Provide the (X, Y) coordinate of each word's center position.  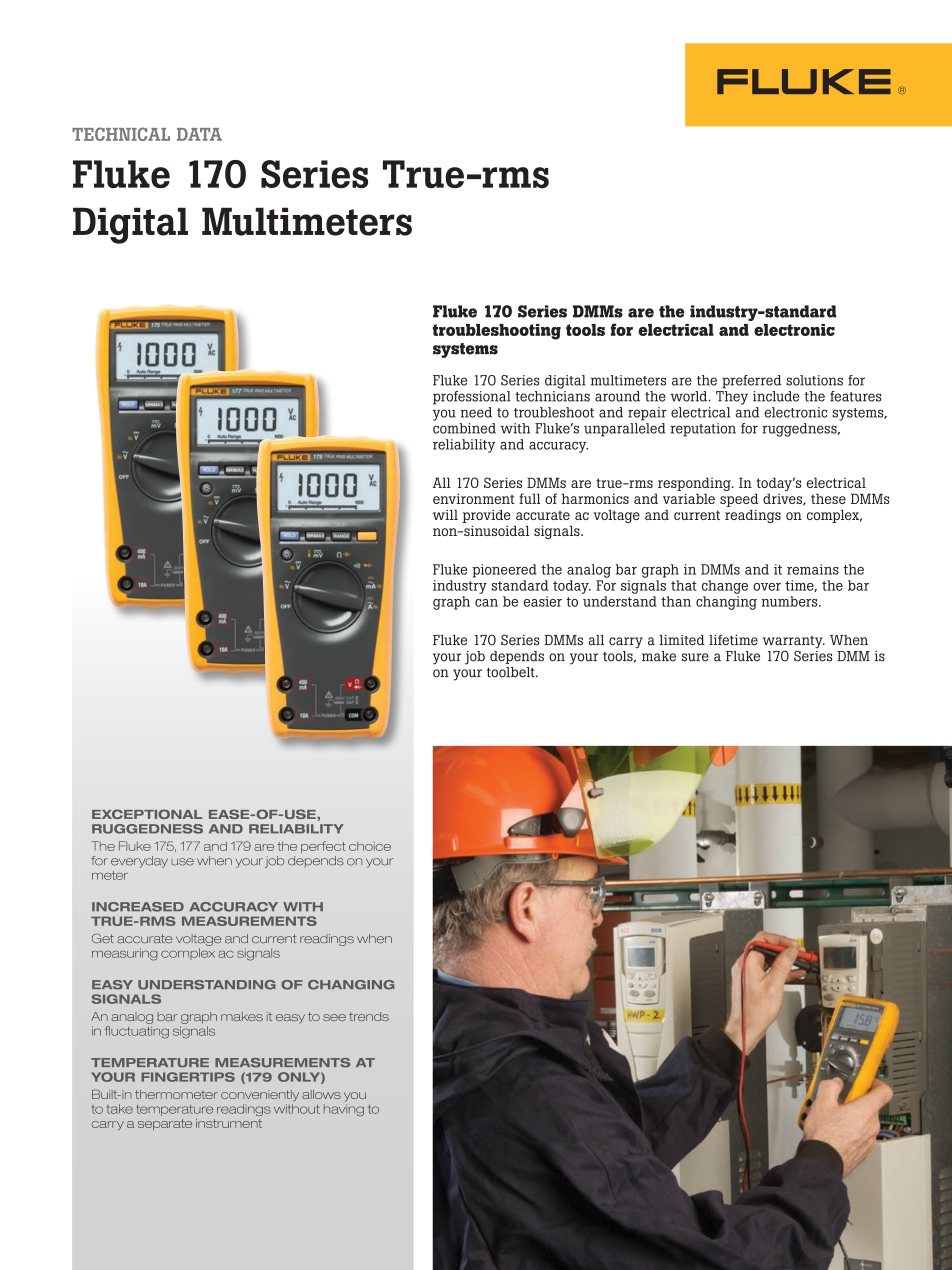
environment (474, 498)
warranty (794, 643)
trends (369, 1016)
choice (370, 846)
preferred (751, 382)
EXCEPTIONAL (147, 814)
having (344, 1110)
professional (472, 398)
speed (739, 500)
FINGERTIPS (188, 1077)
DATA (199, 134)
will (445, 515)
